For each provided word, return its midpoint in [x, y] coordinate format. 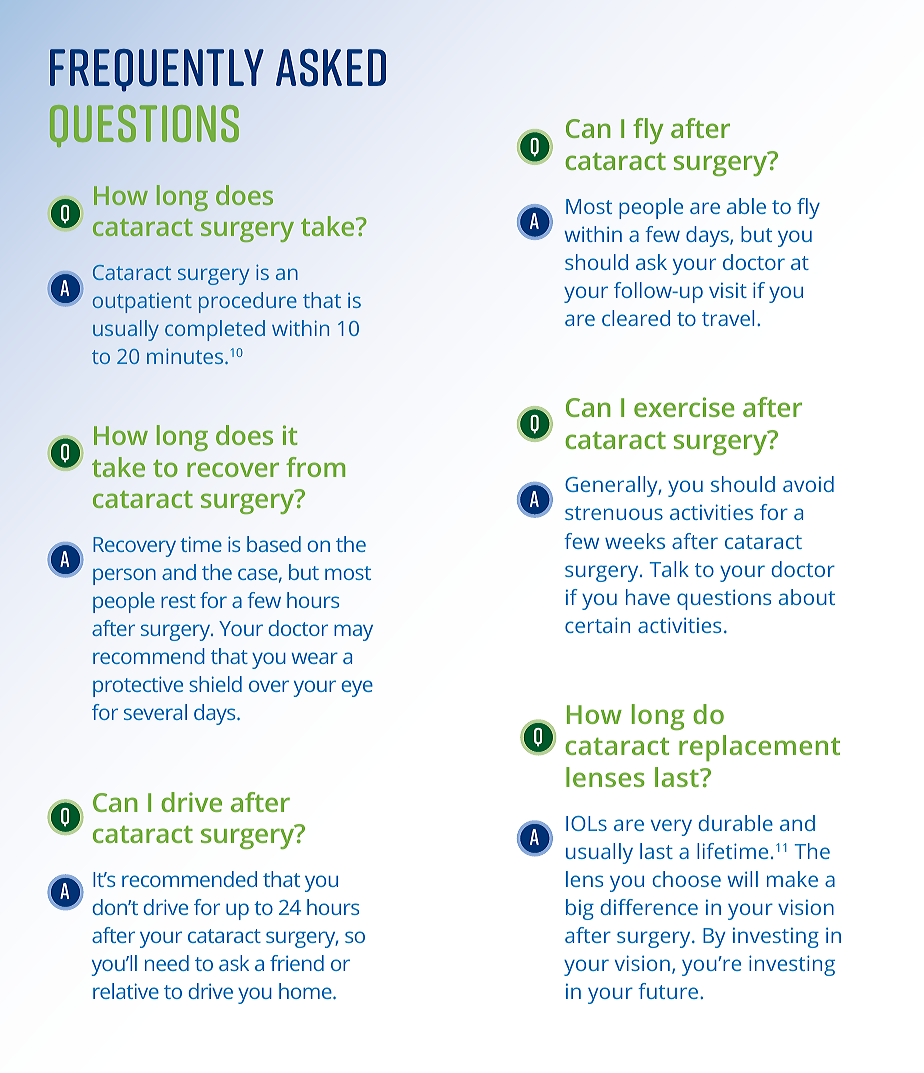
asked [331, 68]
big [580, 909]
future [669, 991]
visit [728, 290]
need [167, 963]
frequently [157, 70]
